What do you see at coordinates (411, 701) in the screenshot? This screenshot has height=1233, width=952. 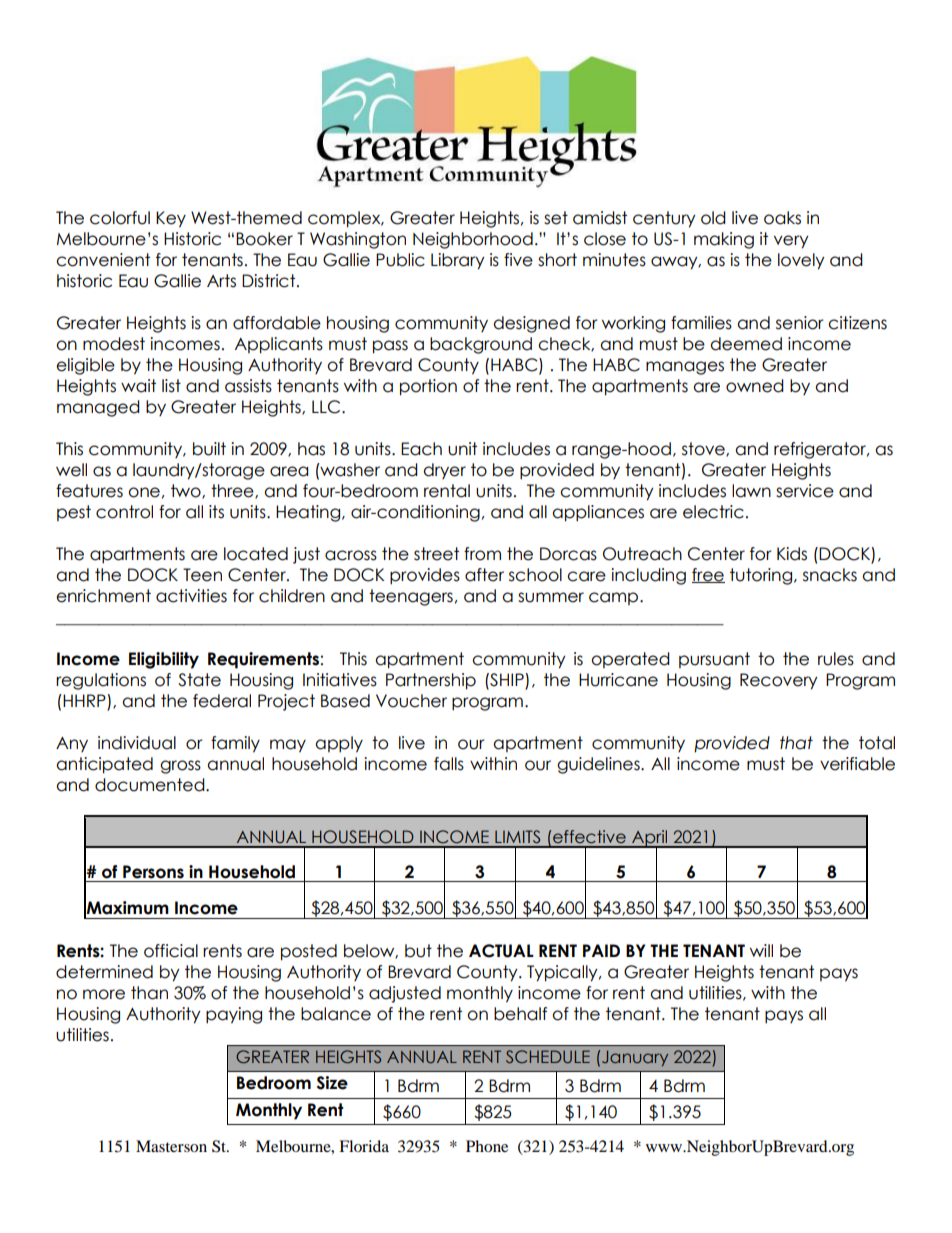 I see `Voucher` at bounding box center [411, 701].
